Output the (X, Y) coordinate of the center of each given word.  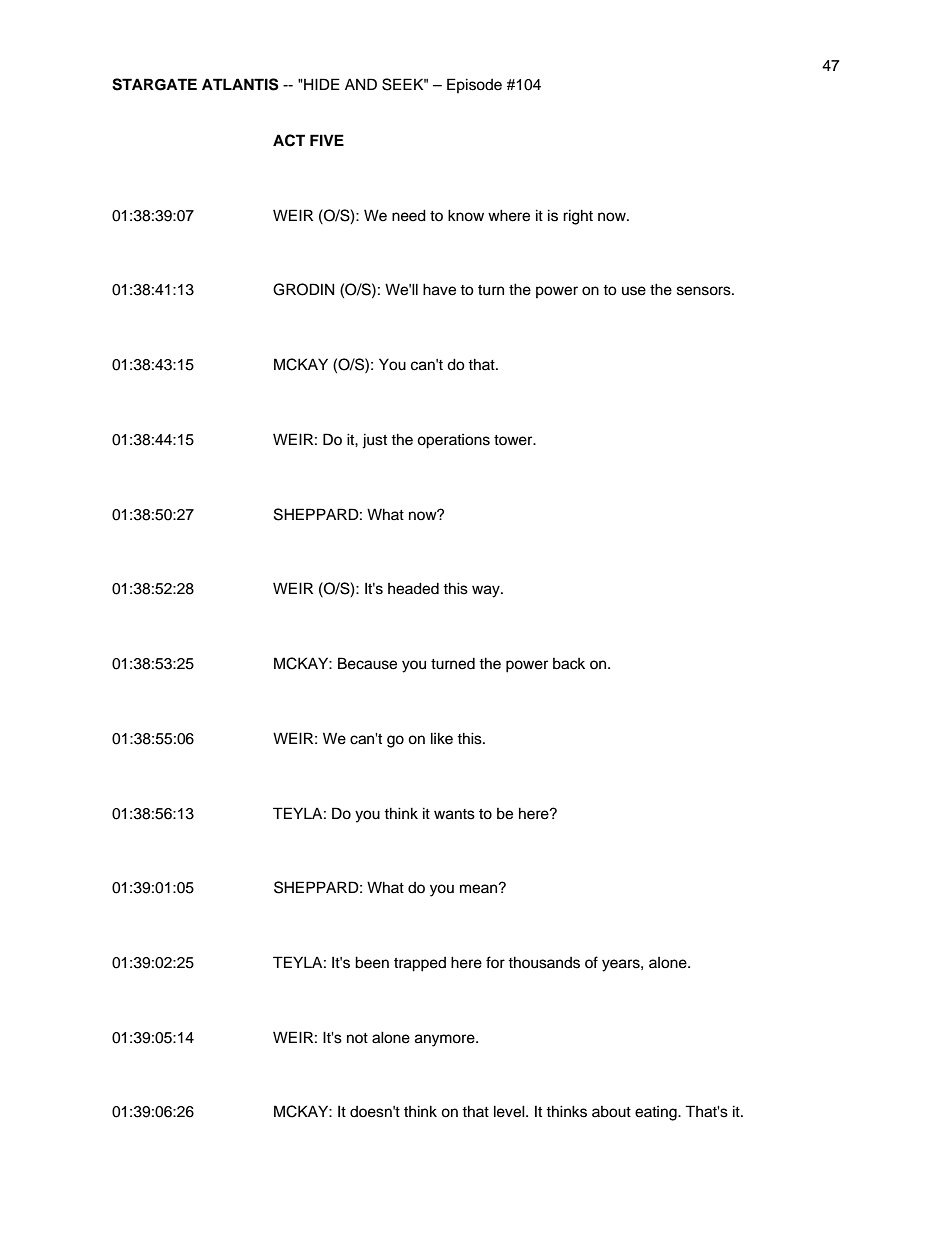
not (357, 1038)
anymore (446, 1040)
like (442, 738)
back (569, 664)
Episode (474, 85)
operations (453, 441)
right (578, 217)
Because (367, 663)
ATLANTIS (240, 84)
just (374, 441)
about (611, 1112)
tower (514, 440)
